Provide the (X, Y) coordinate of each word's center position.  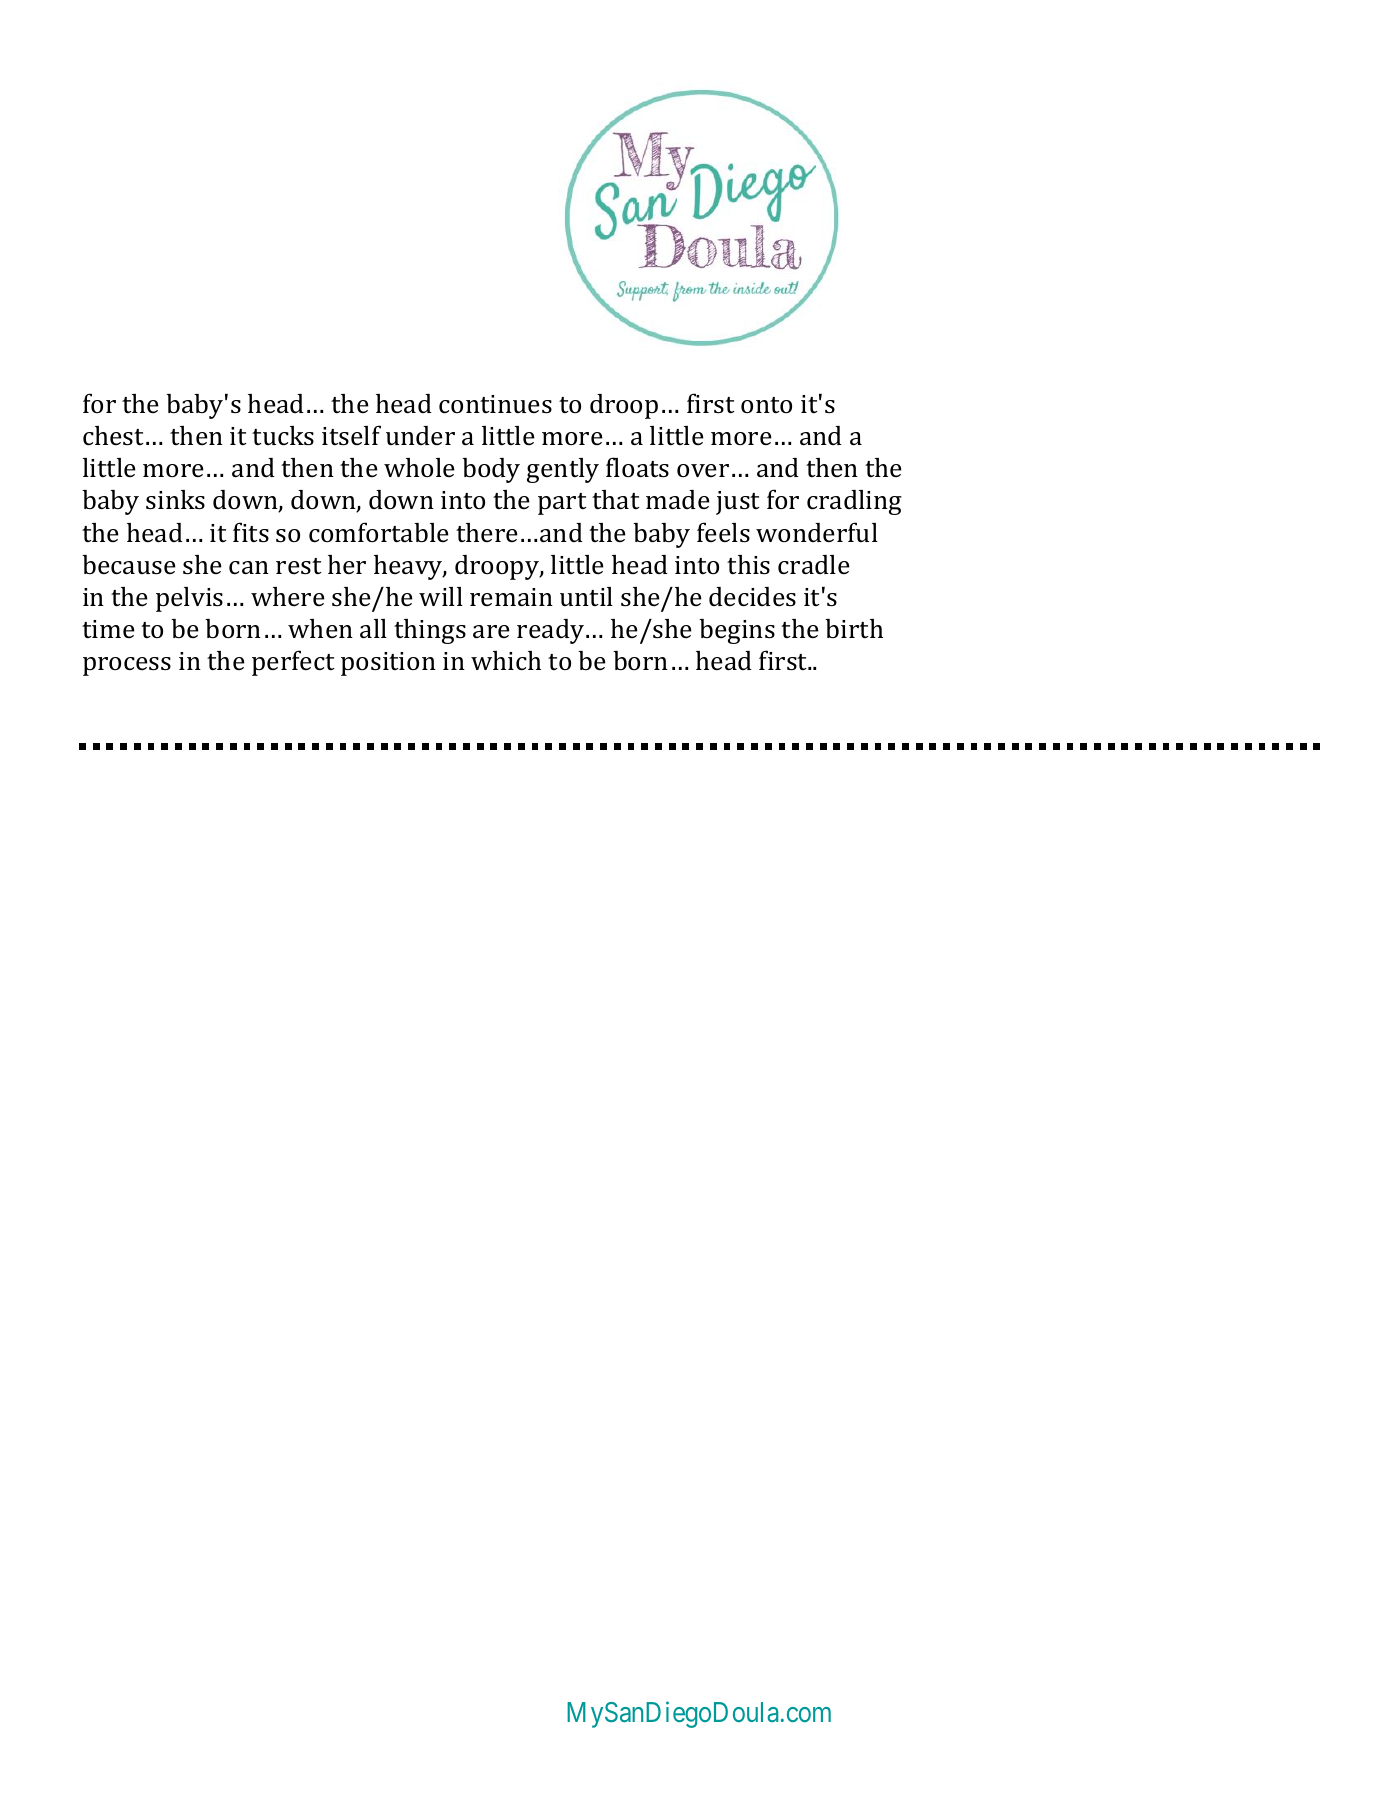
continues (495, 404)
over (703, 470)
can (249, 568)
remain (511, 597)
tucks (283, 436)
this (748, 565)
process (127, 666)
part (562, 504)
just (738, 503)
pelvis (189, 599)
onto (766, 405)
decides (752, 597)
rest (299, 566)
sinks (175, 500)
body (491, 470)
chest (115, 436)
